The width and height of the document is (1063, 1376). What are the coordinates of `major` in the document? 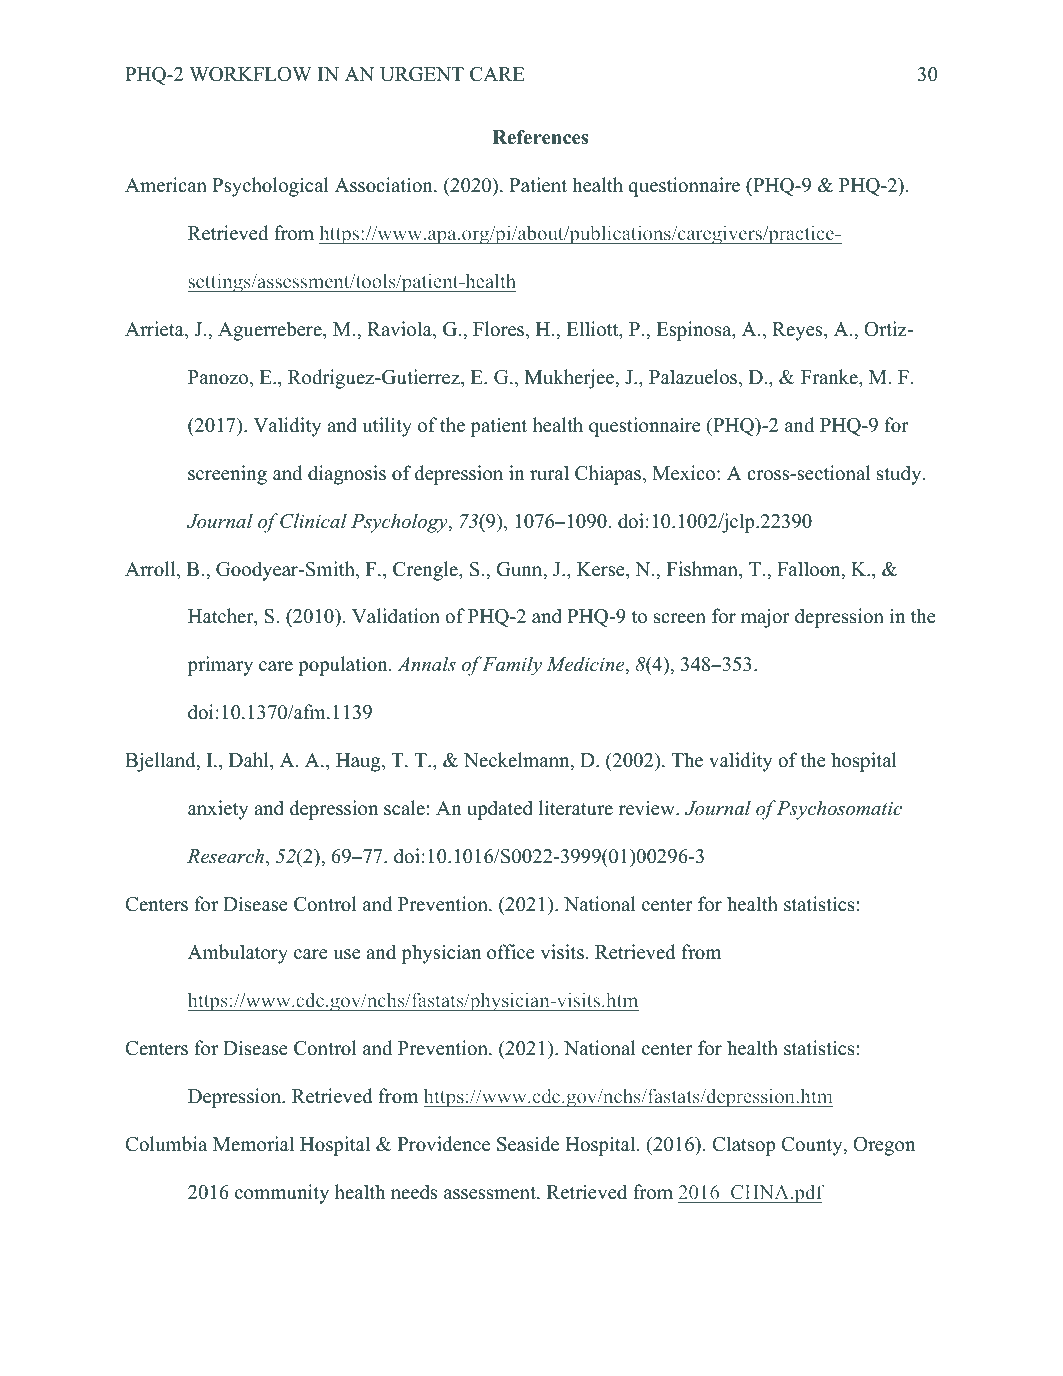 It's located at (765, 618).
